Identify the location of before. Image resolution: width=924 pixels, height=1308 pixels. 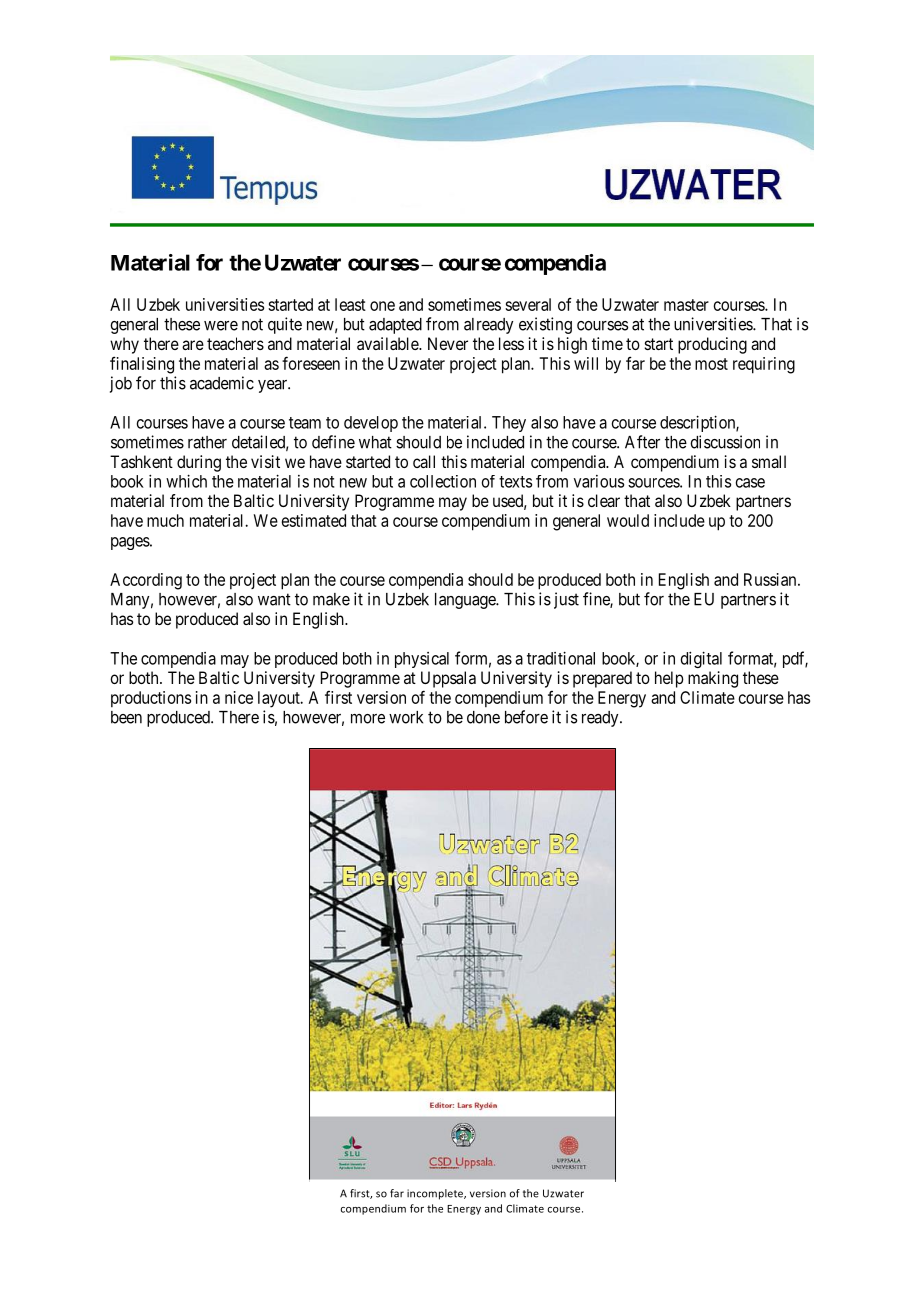
(526, 717).
